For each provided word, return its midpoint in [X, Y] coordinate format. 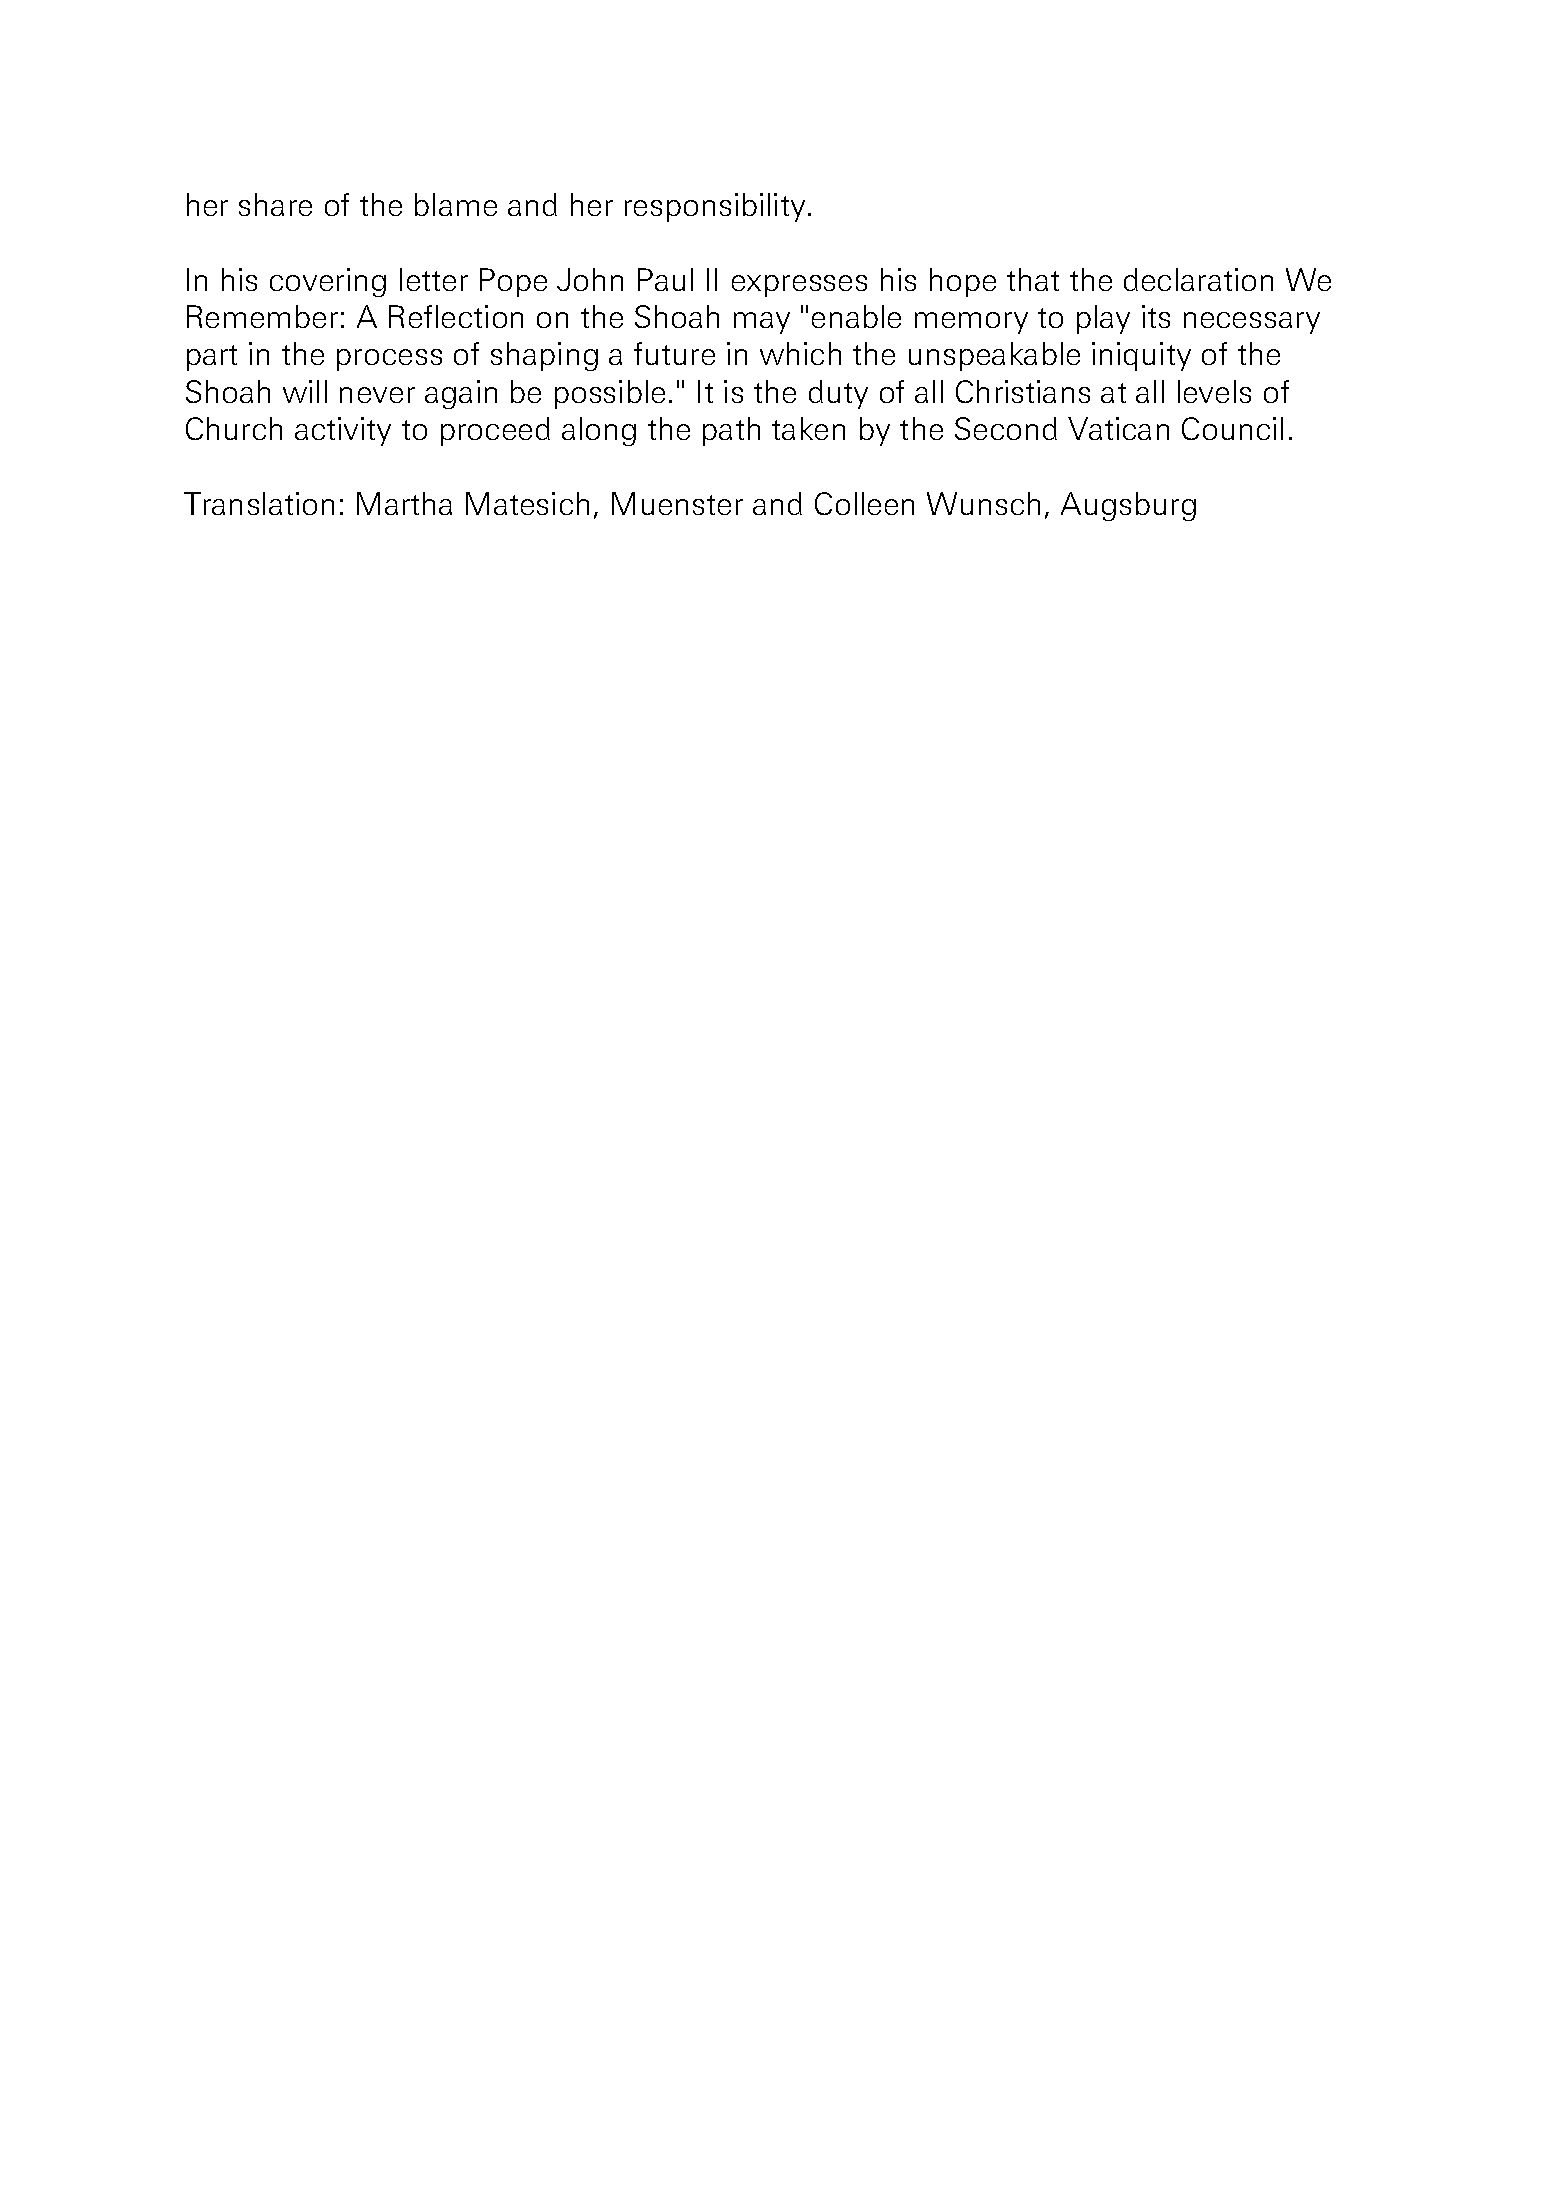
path [731, 431]
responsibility [715, 207]
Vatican [1118, 428]
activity [343, 431]
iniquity [1141, 356]
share [275, 204]
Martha [404, 503]
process [389, 360]
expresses [799, 286]
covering [328, 282]
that [1033, 279]
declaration [1198, 279]
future [674, 353]
